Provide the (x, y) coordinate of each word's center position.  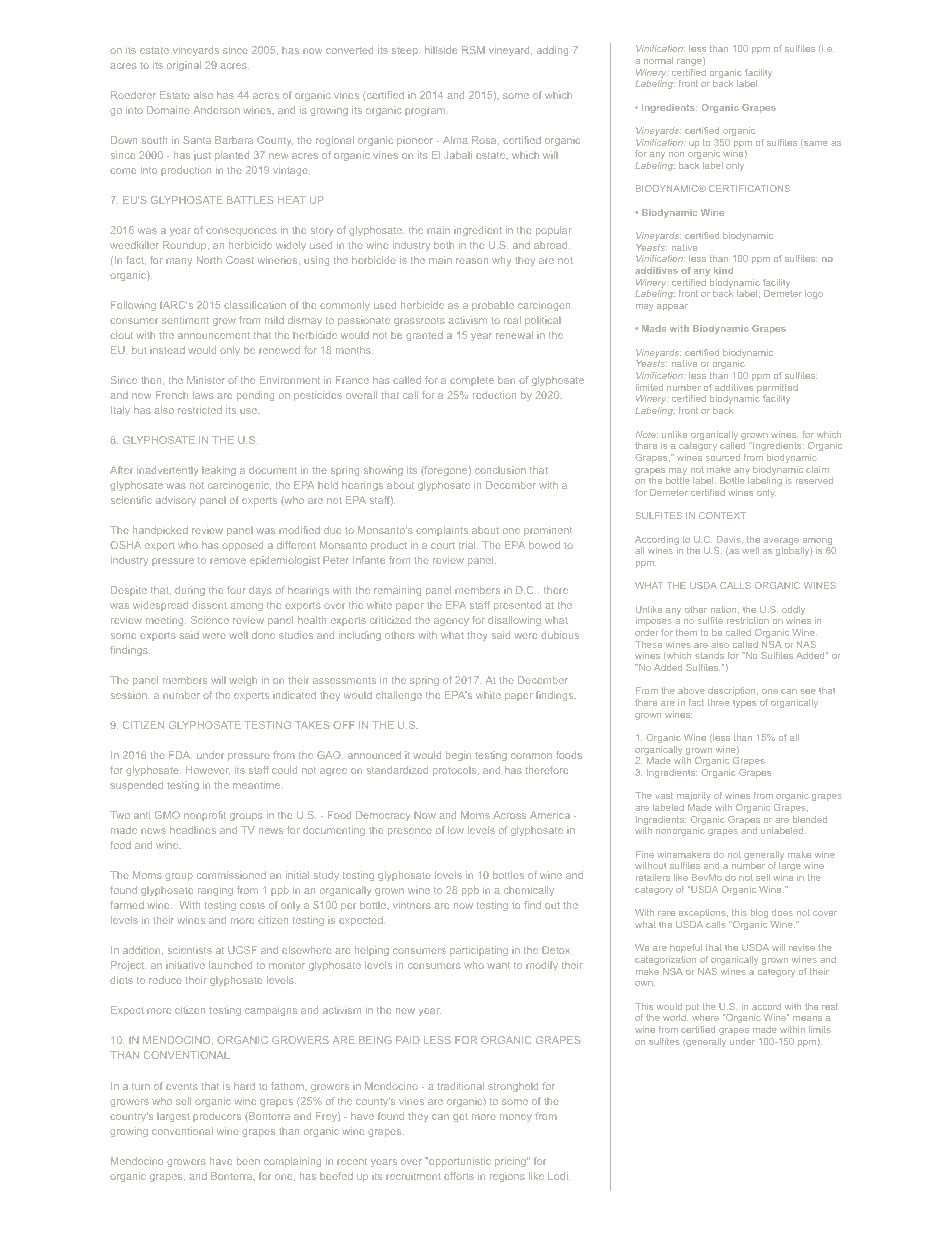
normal (658, 60)
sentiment (185, 320)
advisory (176, 501)
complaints (442, 531)
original (184, 66)
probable (493, 306)
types (744, 704)
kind (723, 270)
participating (479, 951)
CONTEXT (722, 515)
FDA (180, 755)
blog (759, 913)
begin (458, 756)
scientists (190, 950)
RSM (473, 50)
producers (217, 1117)
